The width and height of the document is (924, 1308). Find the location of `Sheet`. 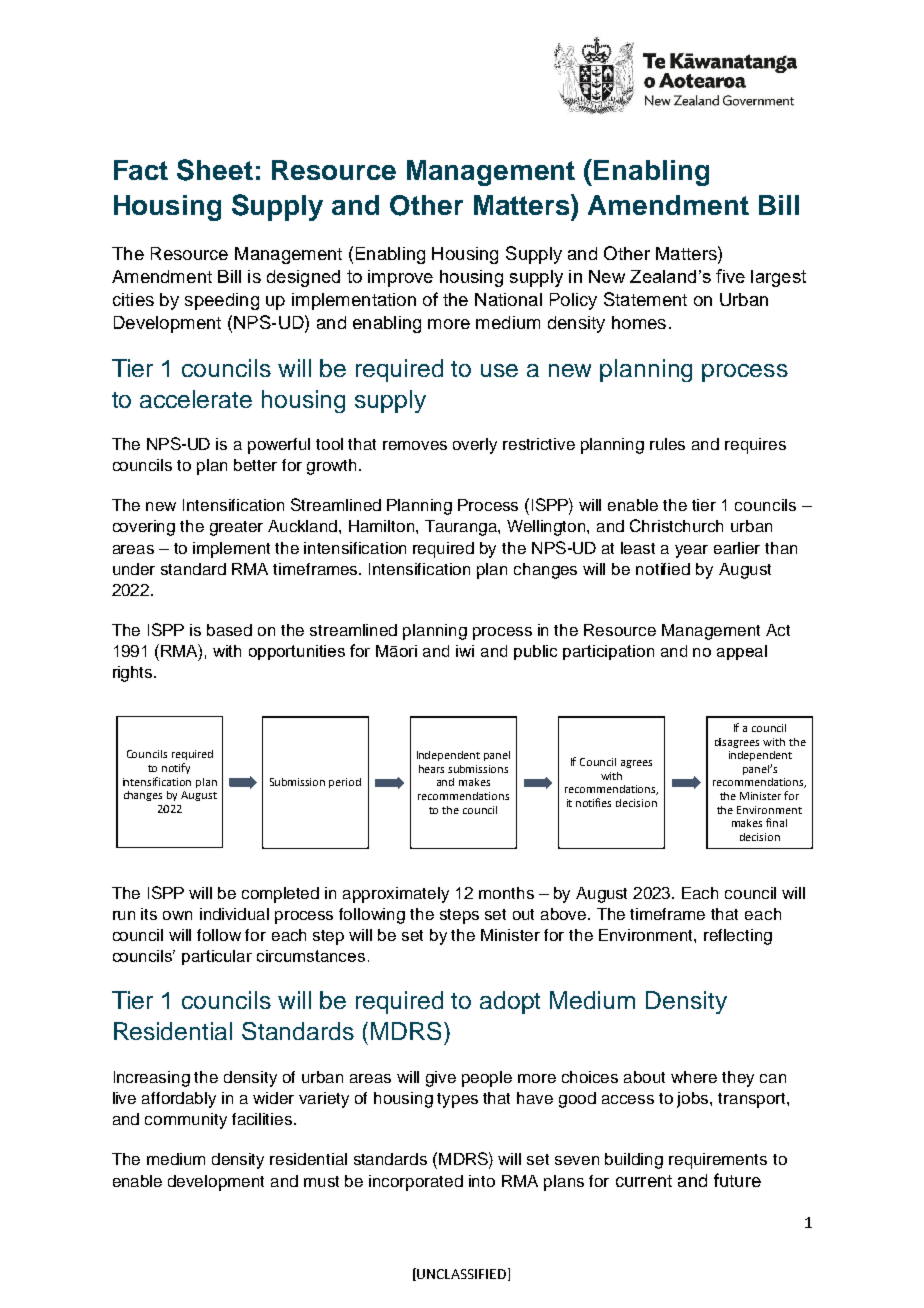

Sheet is located at coordinates (215, 170).
